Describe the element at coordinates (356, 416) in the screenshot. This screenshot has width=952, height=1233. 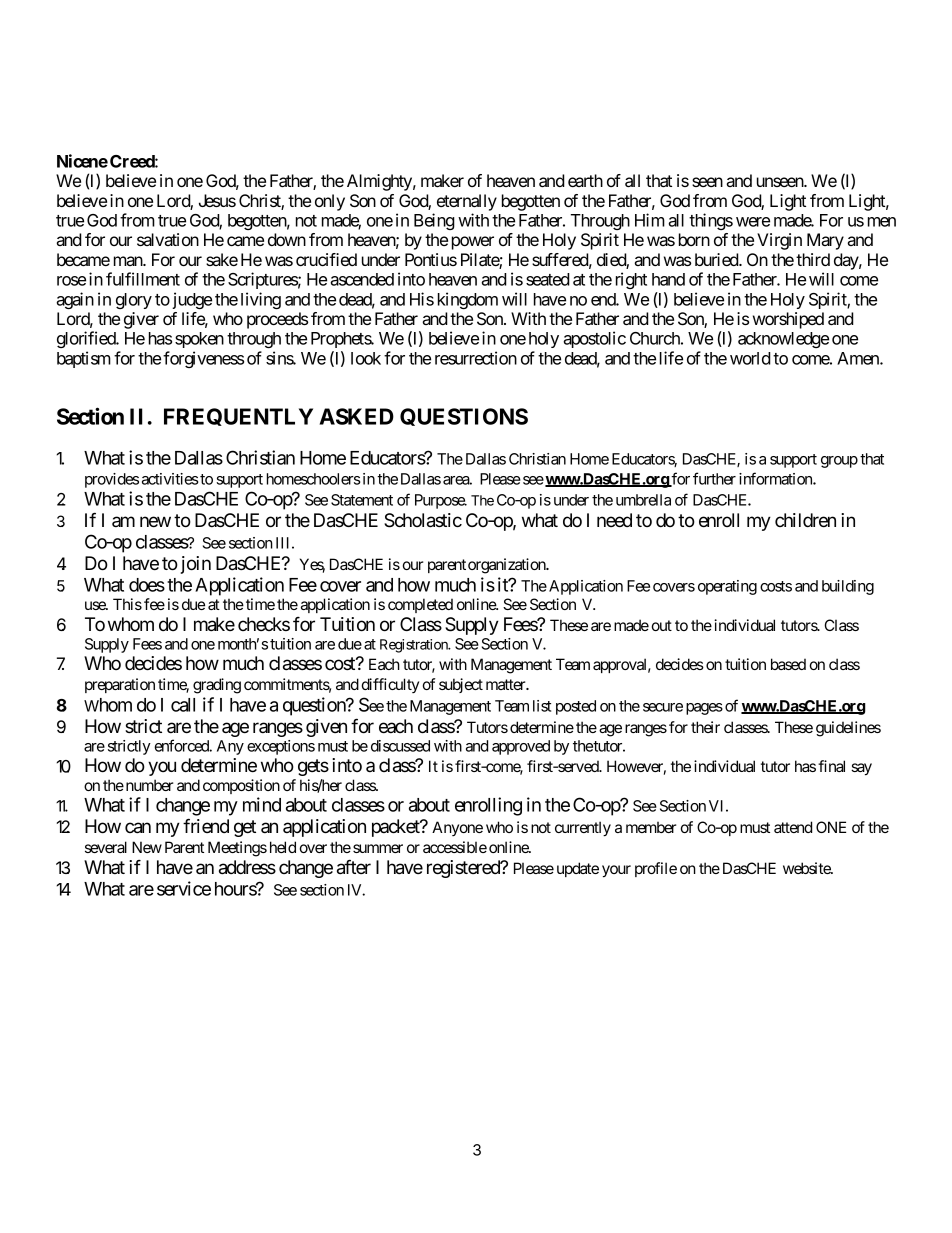
I see `ASKED` at that location.
